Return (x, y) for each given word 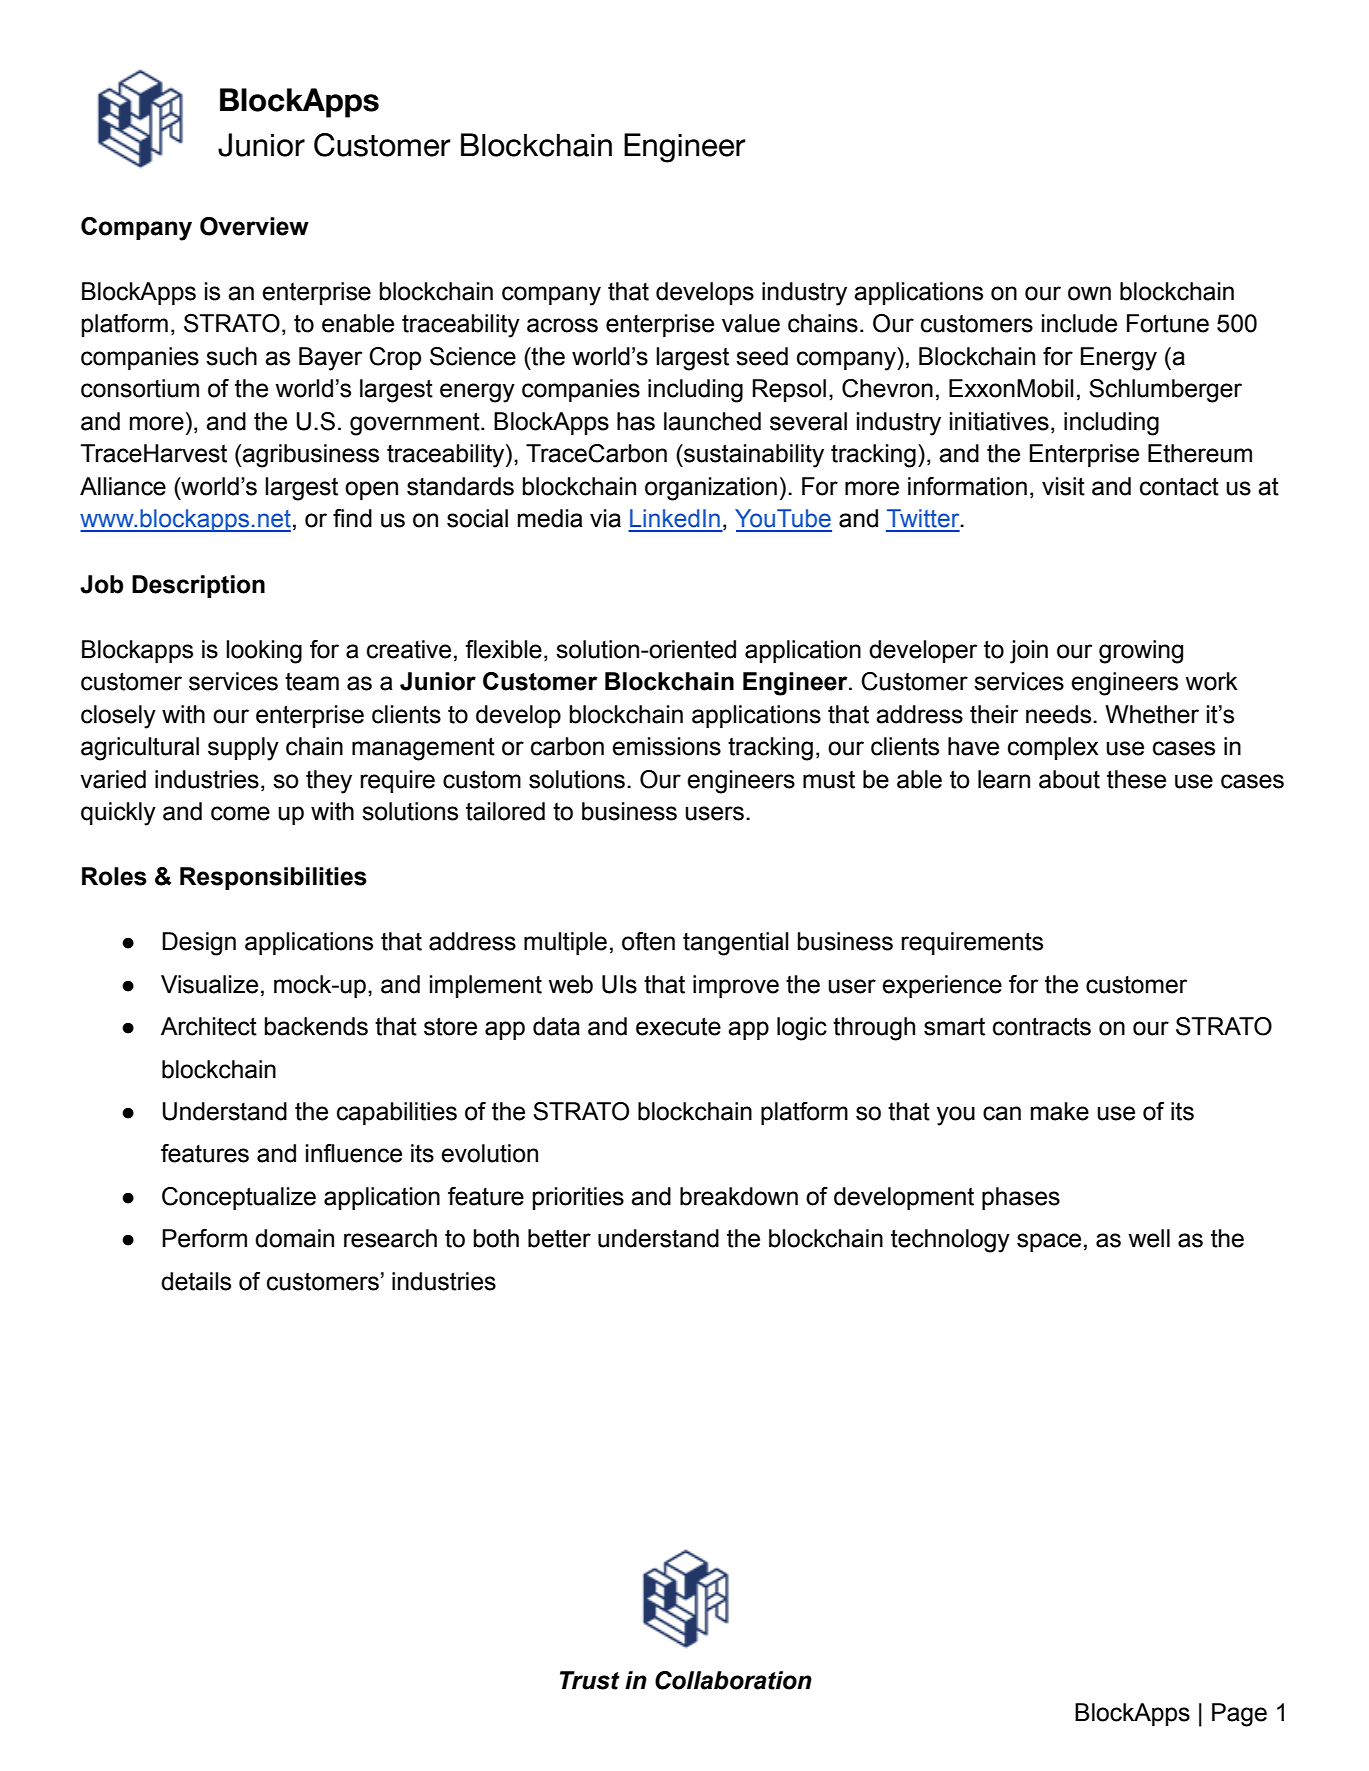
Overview (254, 226)
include (1079, 323)
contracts (1042, 1026)
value (751, 323)
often (648, 941)
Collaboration (733, 1680)
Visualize (209, 984)
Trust (590, 1680)
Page (1239, 1715)
